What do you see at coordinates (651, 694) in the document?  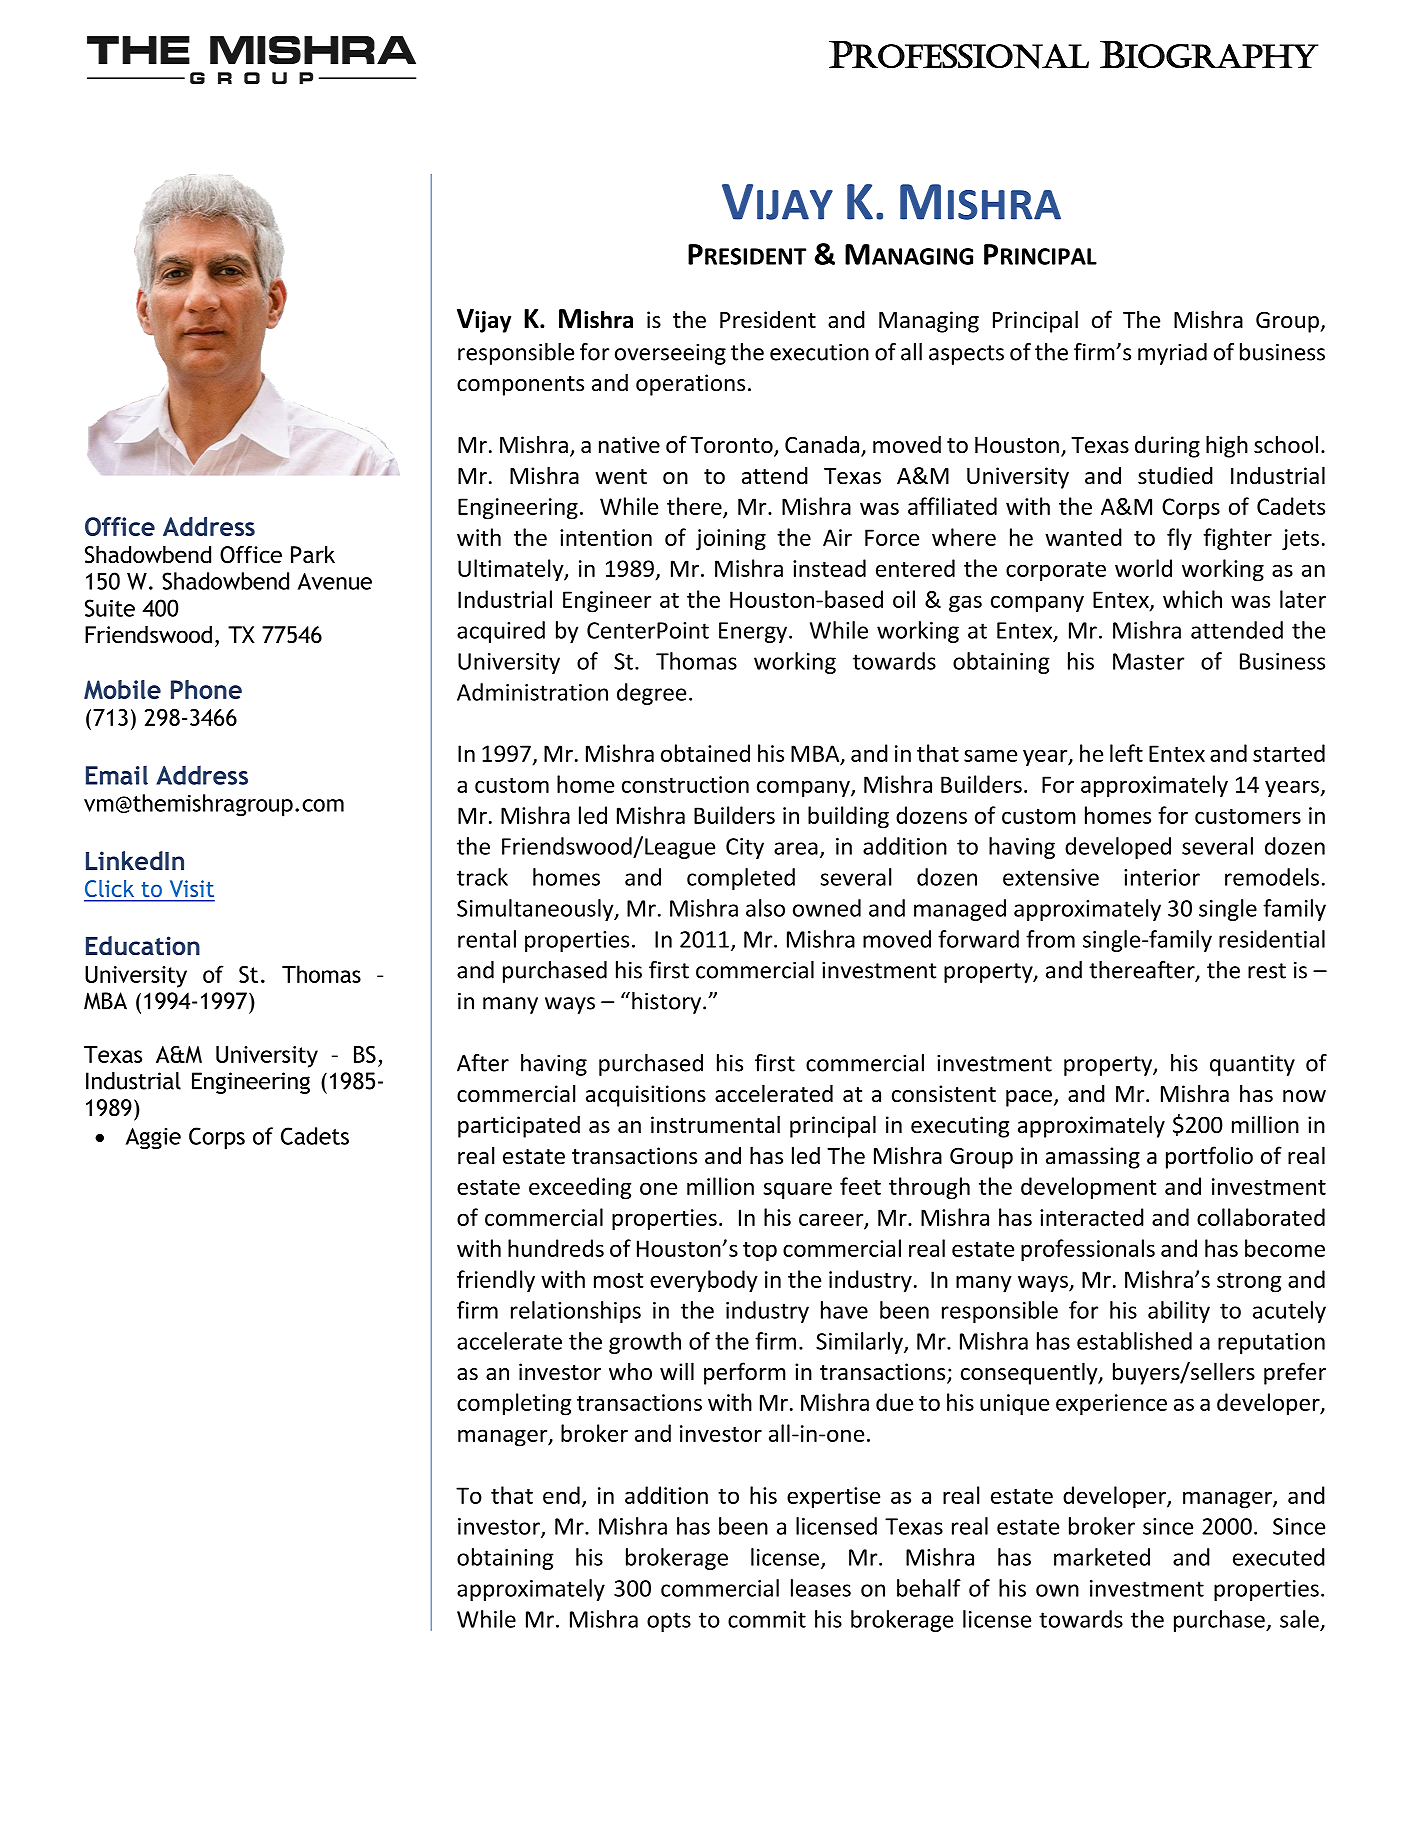 I see `degree` at bounding box center [651, 694].
